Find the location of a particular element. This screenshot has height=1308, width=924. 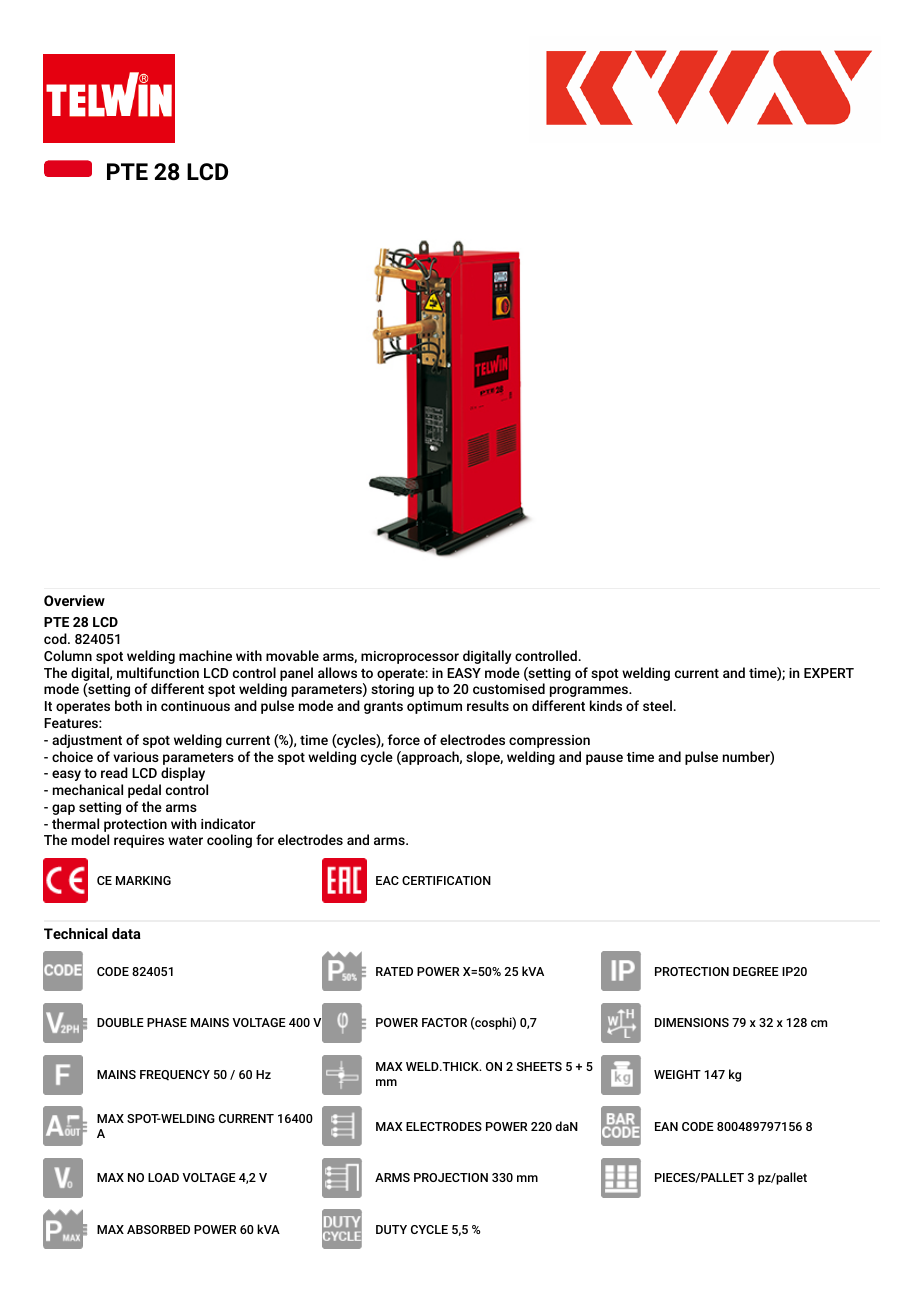

EXPERT is located at coordinates (829, 673).
